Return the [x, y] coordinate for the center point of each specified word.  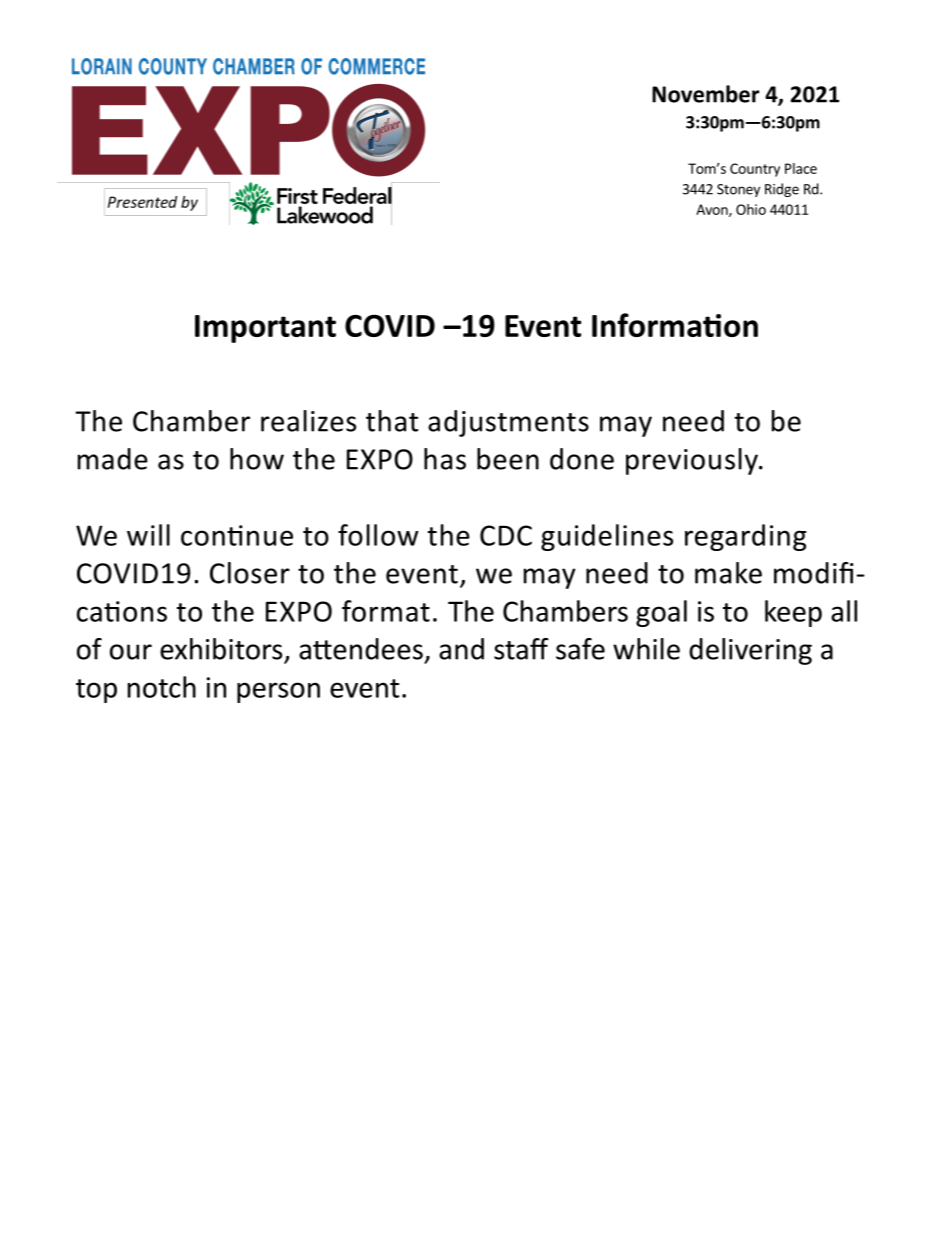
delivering [750, 651]
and [461, 649]
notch [162, 687]
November [706, 94]
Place [801, 168]
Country [755, 170]
